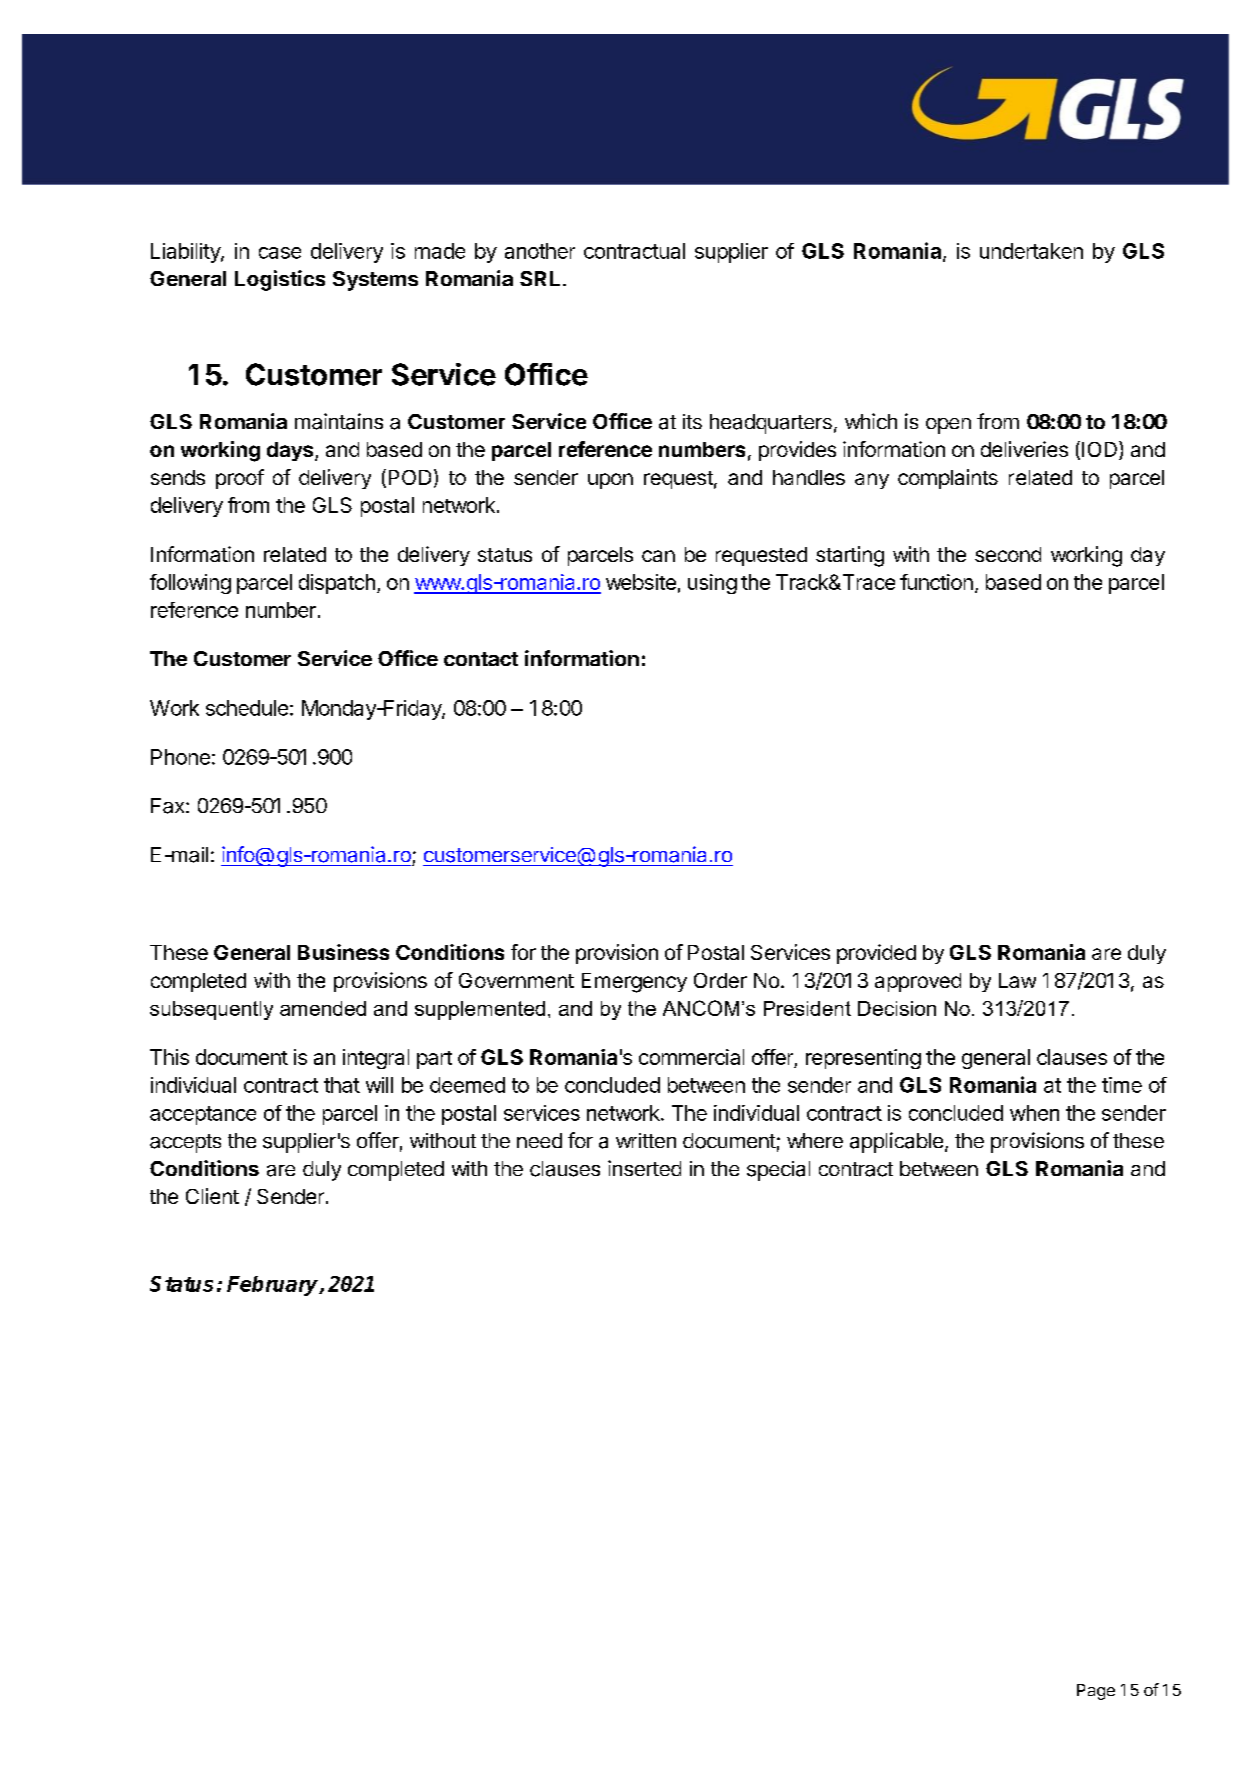  I want to click on second, so click(1008, 554).
